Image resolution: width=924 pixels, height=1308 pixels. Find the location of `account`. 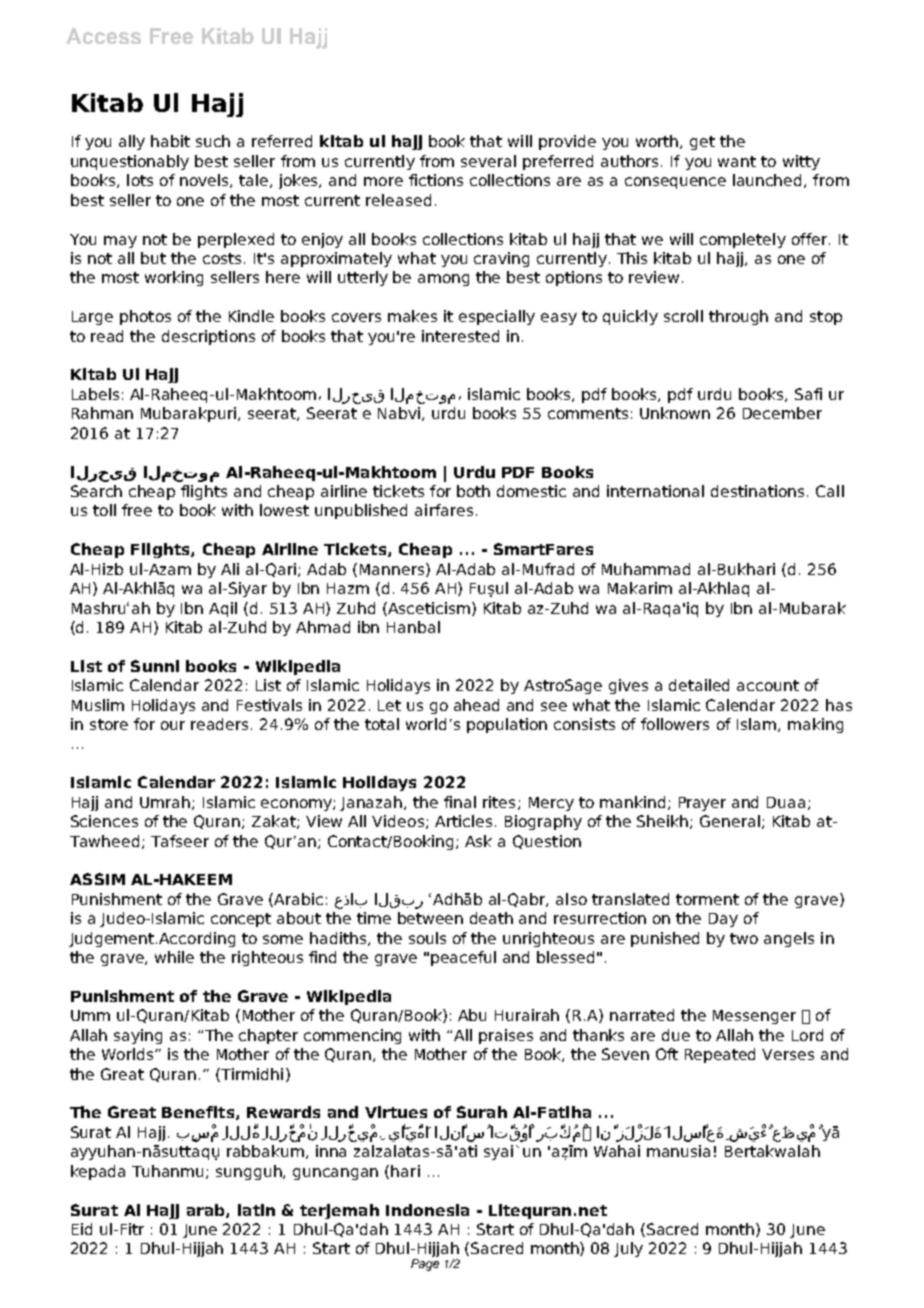

account is located at coordinates (768, 685).
